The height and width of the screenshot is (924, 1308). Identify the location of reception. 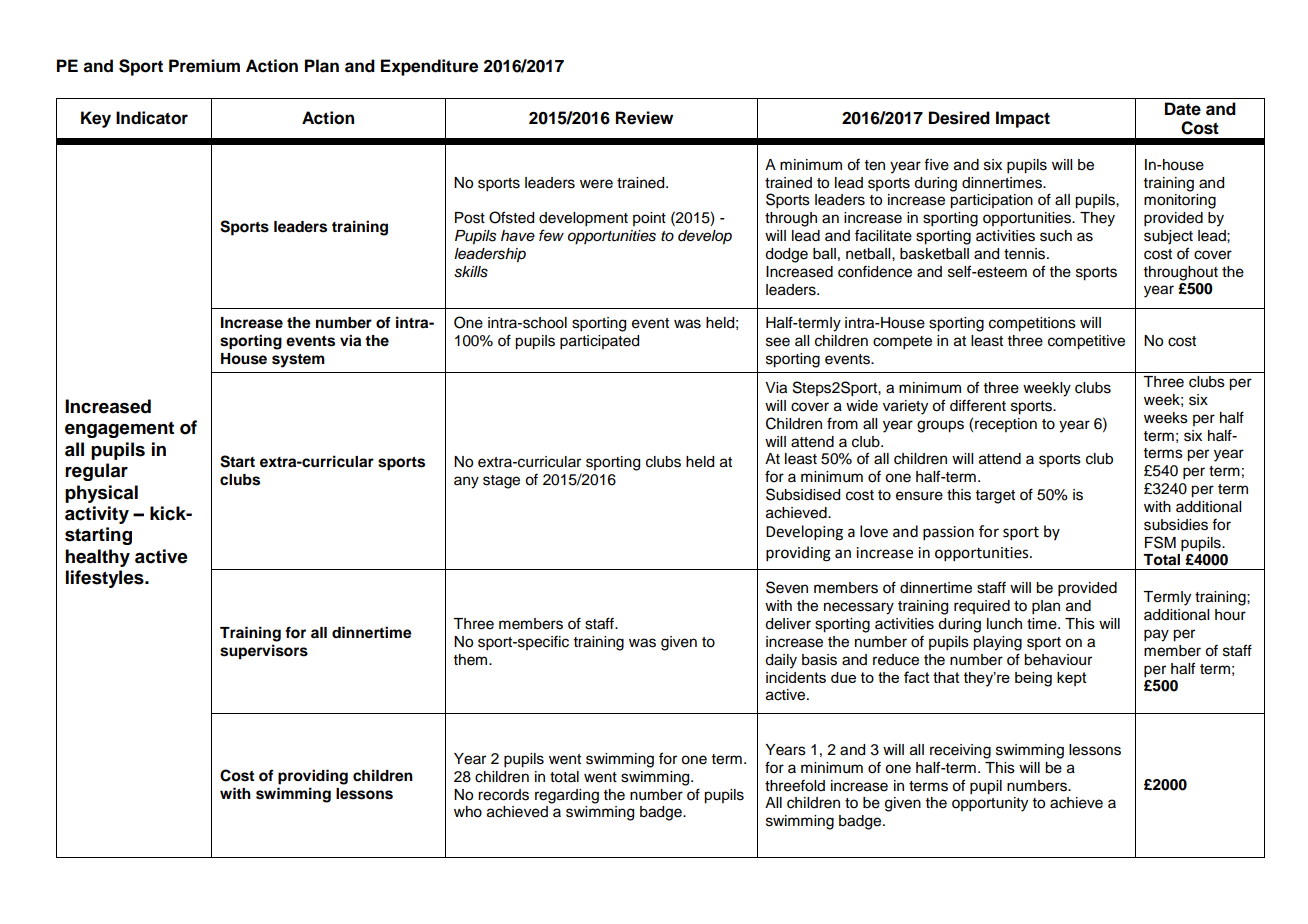
(1006, 425).
